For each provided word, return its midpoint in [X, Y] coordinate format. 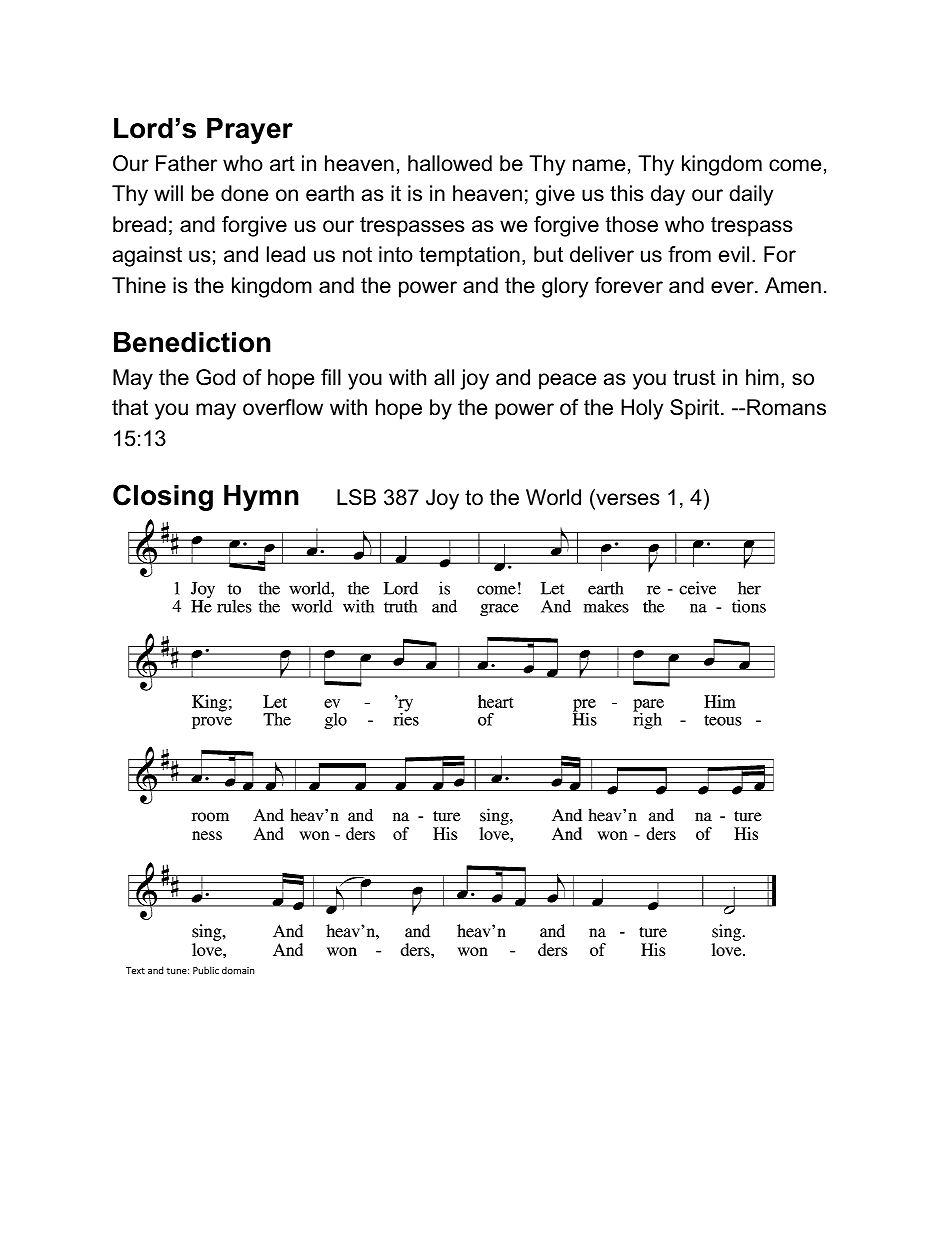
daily [751, 195]
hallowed [450, 163]
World [553, 497]
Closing [163, 497]
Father [186, 163]
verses [628, 499]
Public [206, 970]
